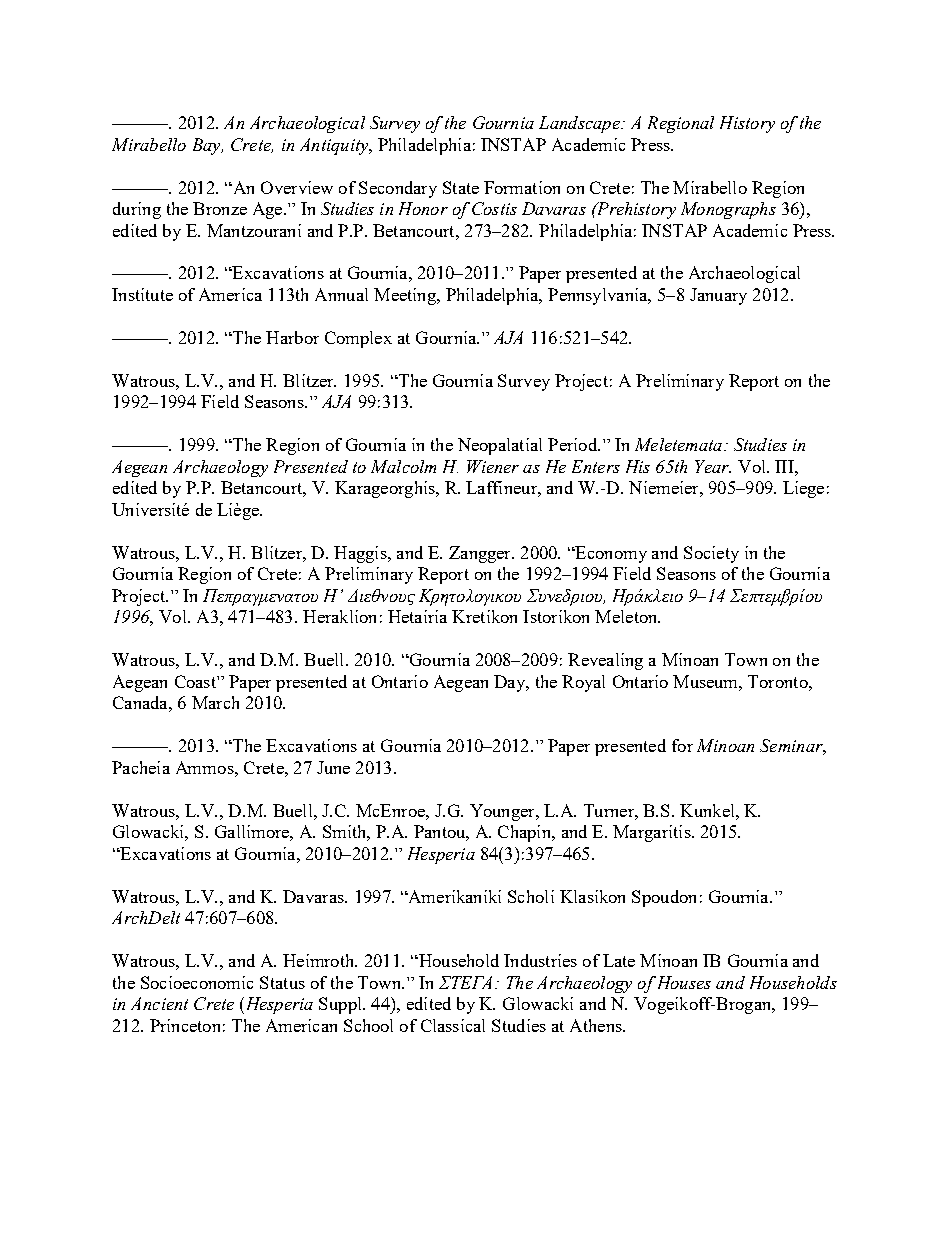  Describe the element at coordinates (461, 187) in the screenshot. I see `State` at that location.
